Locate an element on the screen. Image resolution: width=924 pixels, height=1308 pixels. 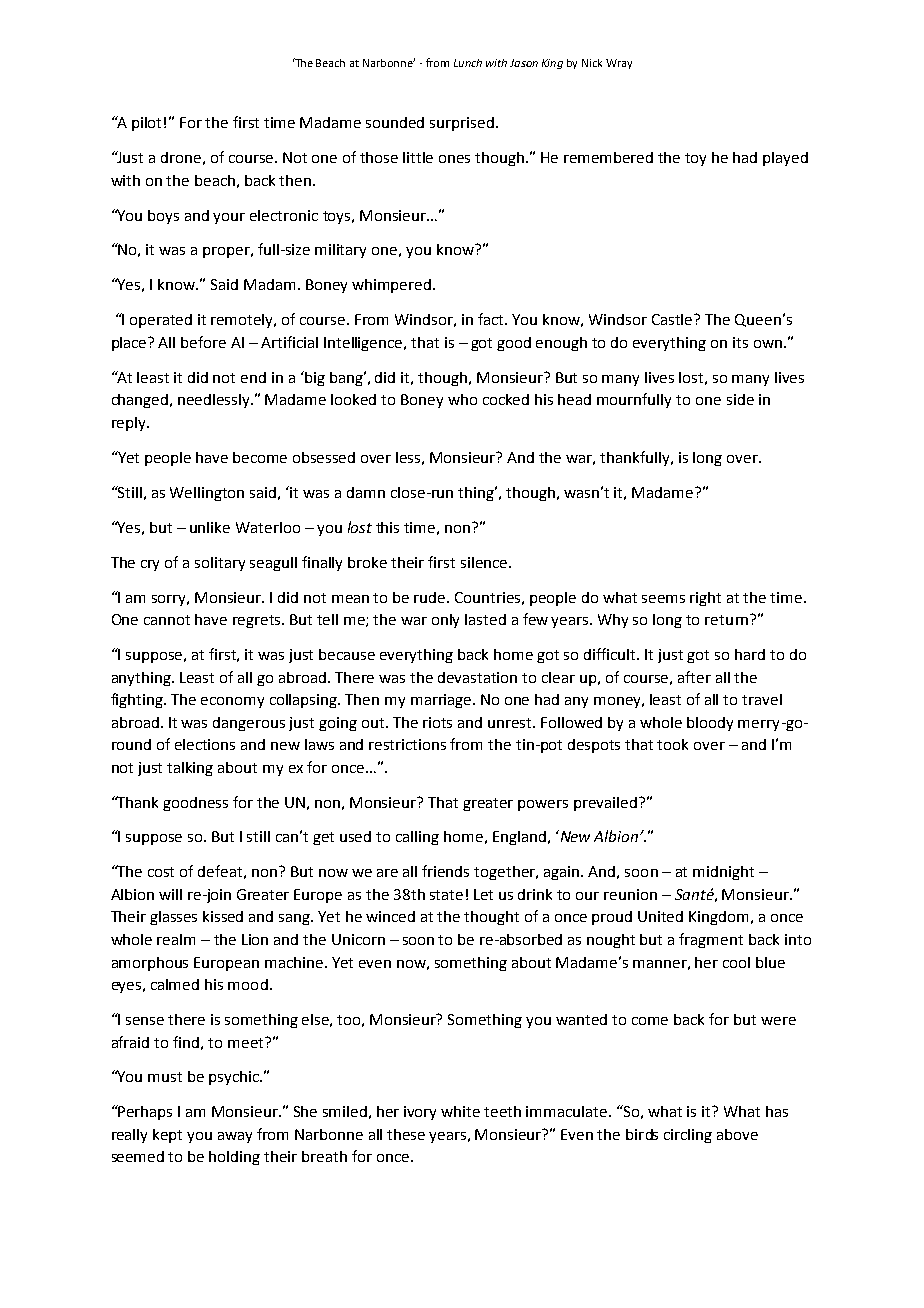
played is located at coordinates (785, 159).
